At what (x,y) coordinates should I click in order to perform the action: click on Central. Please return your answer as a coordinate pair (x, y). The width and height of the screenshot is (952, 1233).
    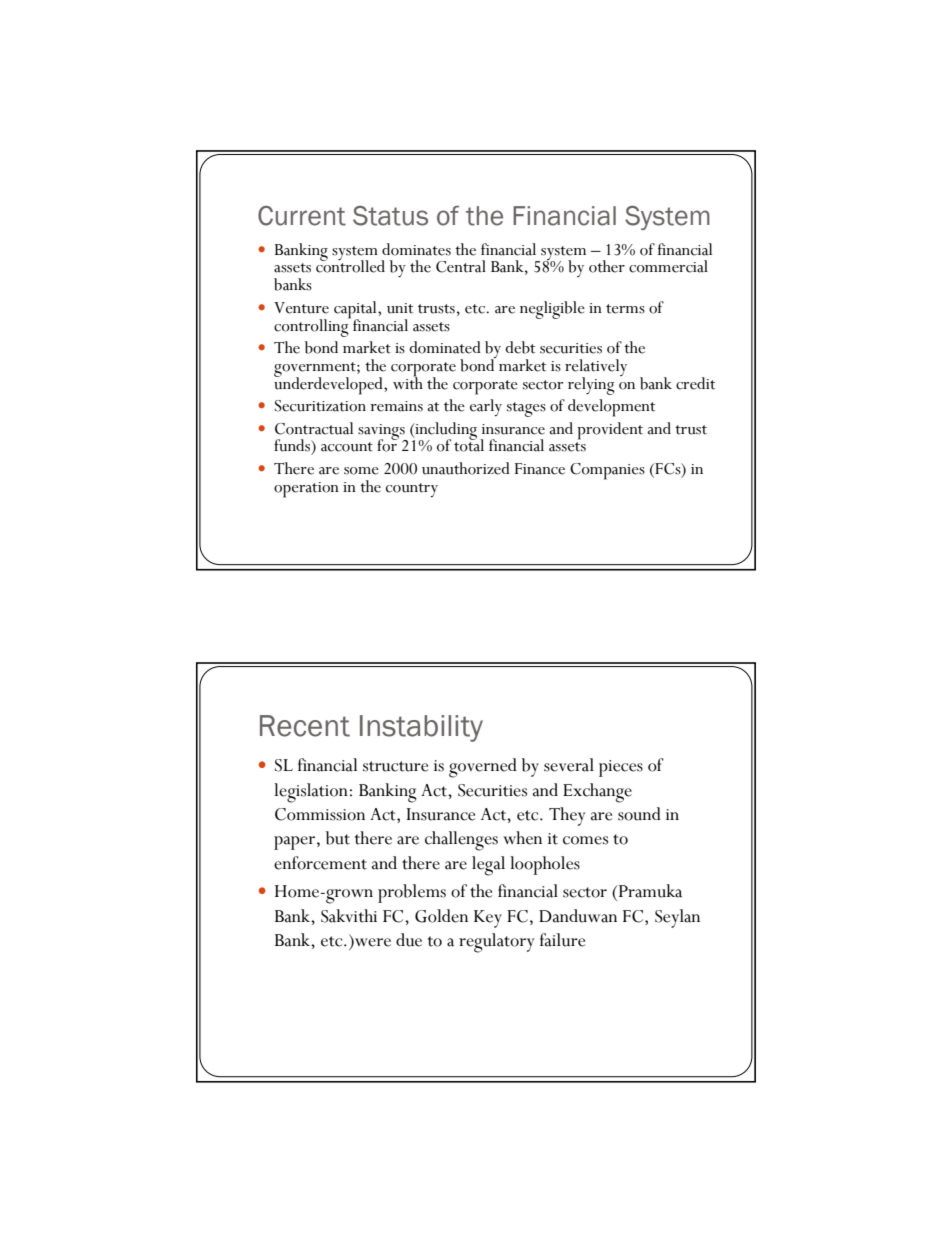
    Looking at the image, I should click on (461, 266).
